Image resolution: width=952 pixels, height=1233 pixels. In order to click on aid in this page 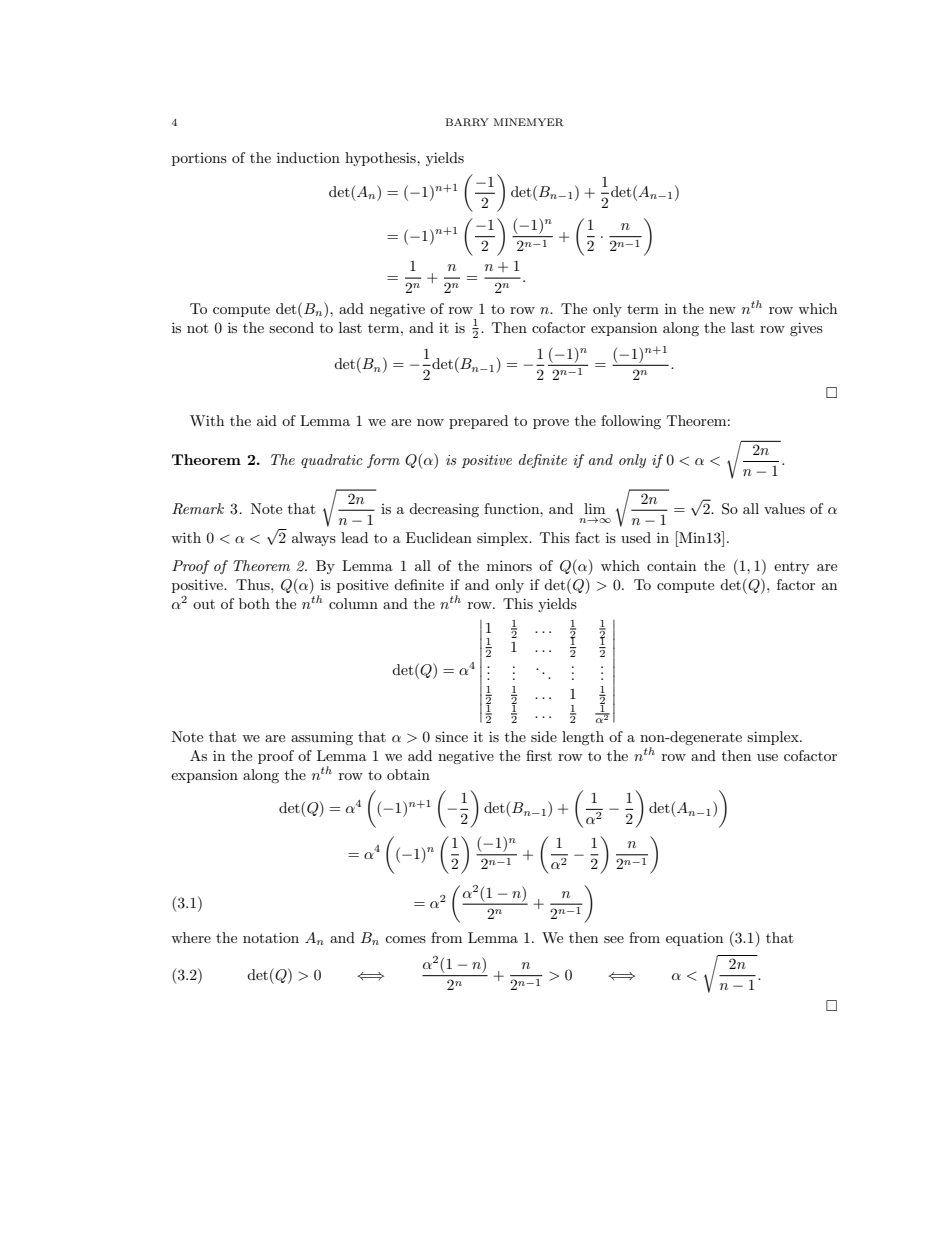, I will do `click(267, 420)`.
